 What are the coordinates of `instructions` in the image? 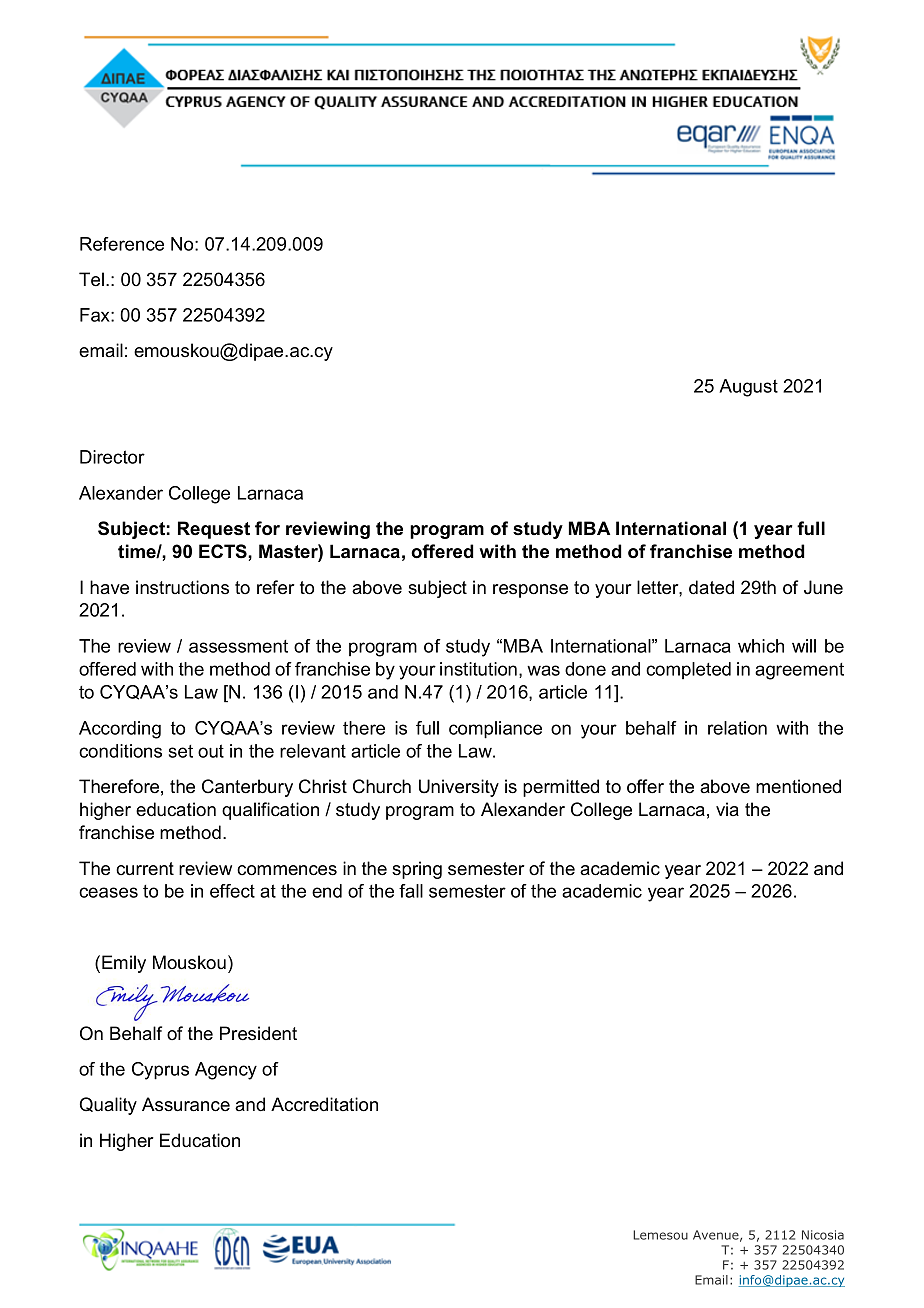 It's located at (182, 587).
